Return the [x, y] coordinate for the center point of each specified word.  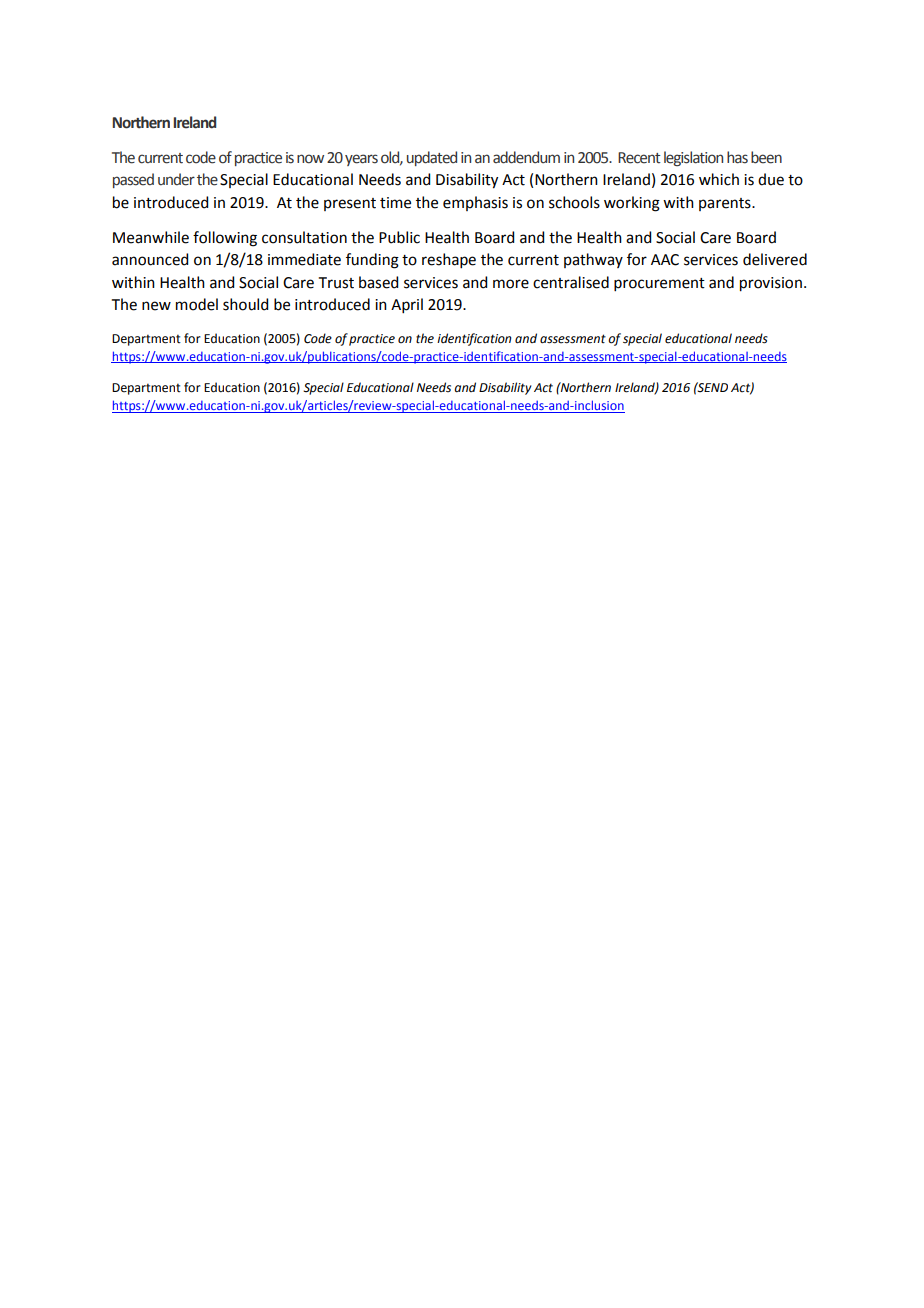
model [197, 304]
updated [432, 158]
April [407, 305]
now [310, 159]
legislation [693, 158]
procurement [659, 284]
